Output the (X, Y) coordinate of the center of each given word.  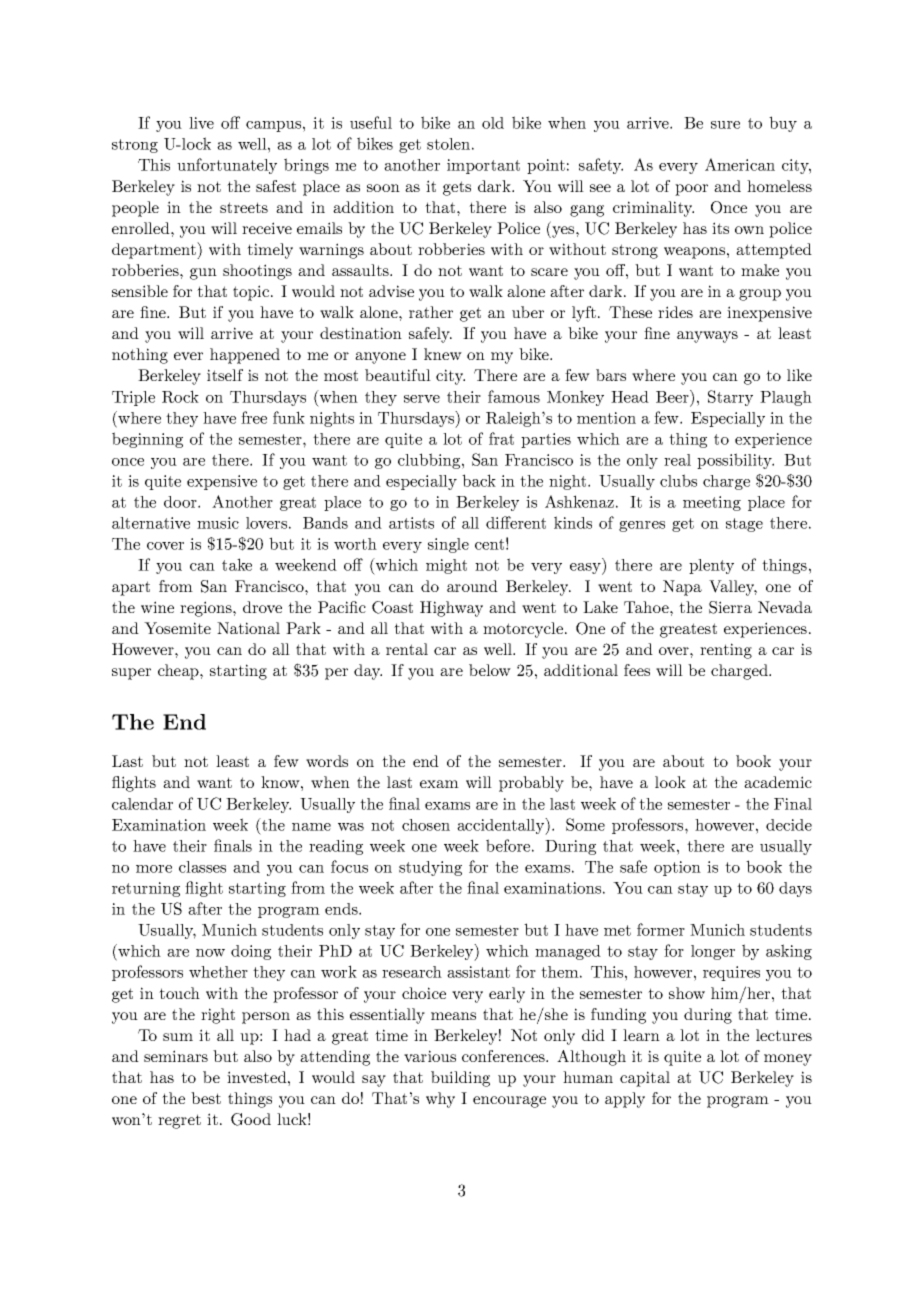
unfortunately (227, 166)
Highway (451, 609)
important (483, 166)
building (460, 1079)
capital (645, 1079)
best (206, 1098)
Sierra (730, 607)
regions (207, 609)
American (740, 164)
